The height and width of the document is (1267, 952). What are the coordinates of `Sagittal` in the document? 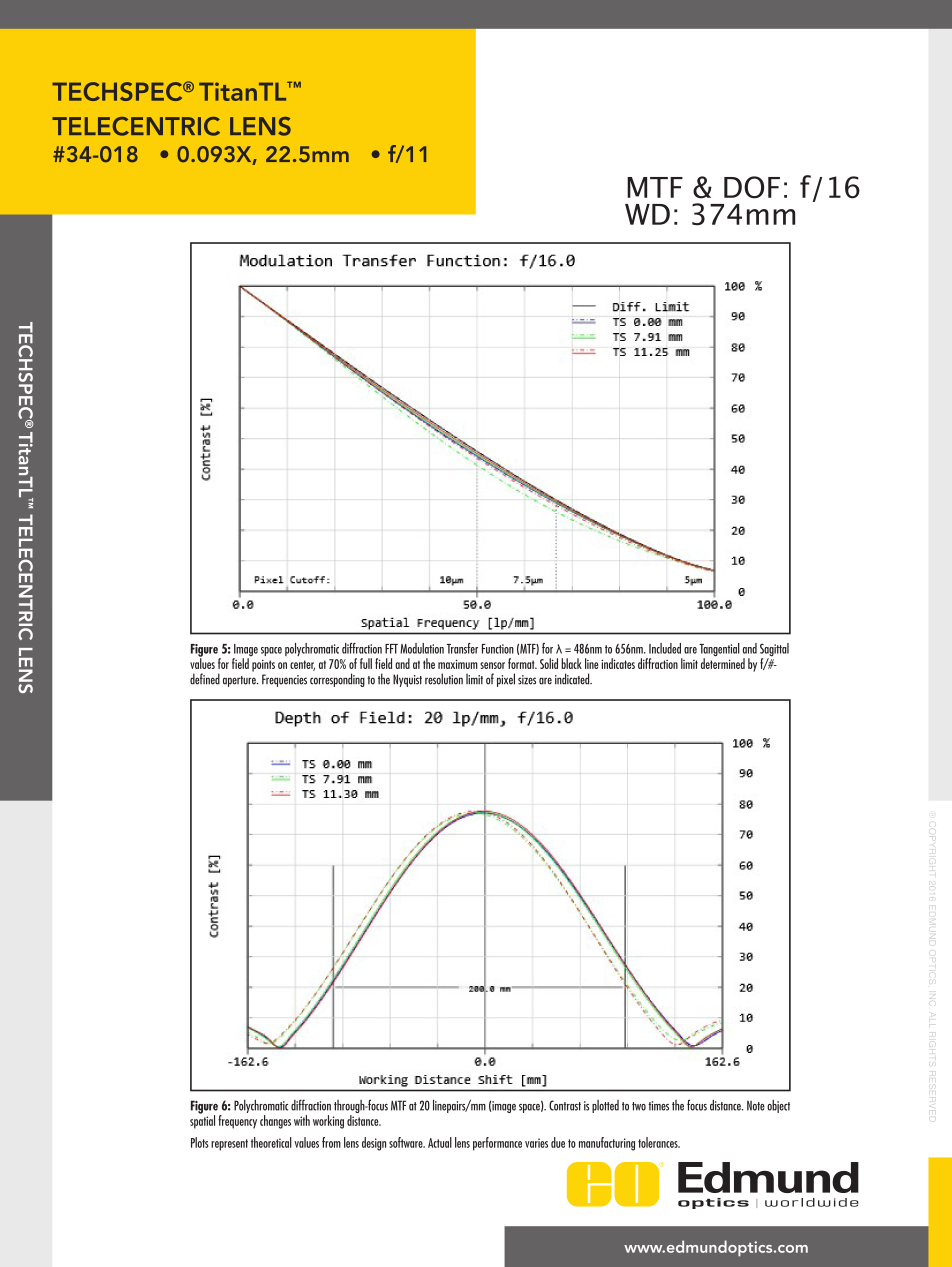 It's located at (774, 651).
